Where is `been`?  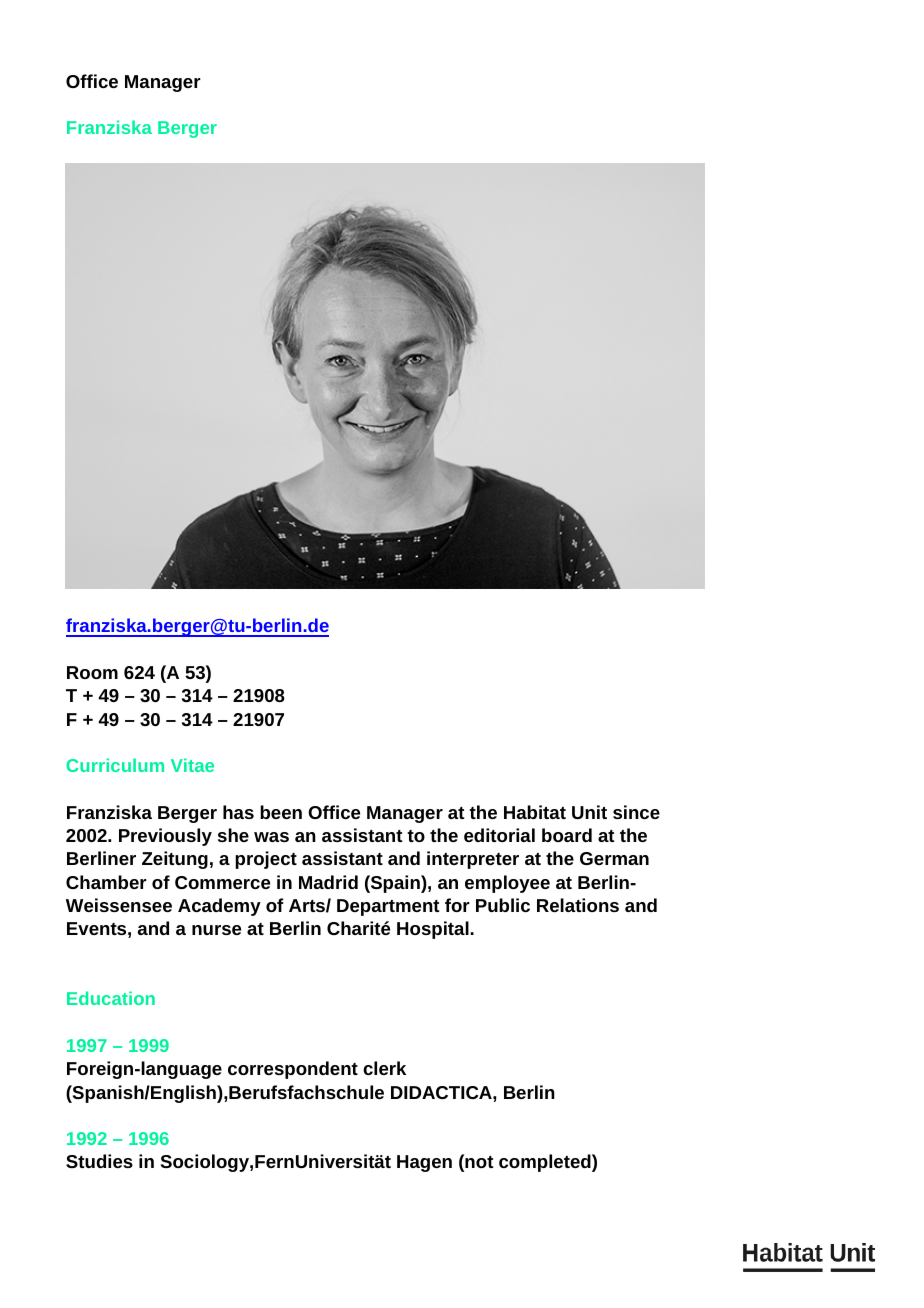
been is located at coordinates (281, 812).
